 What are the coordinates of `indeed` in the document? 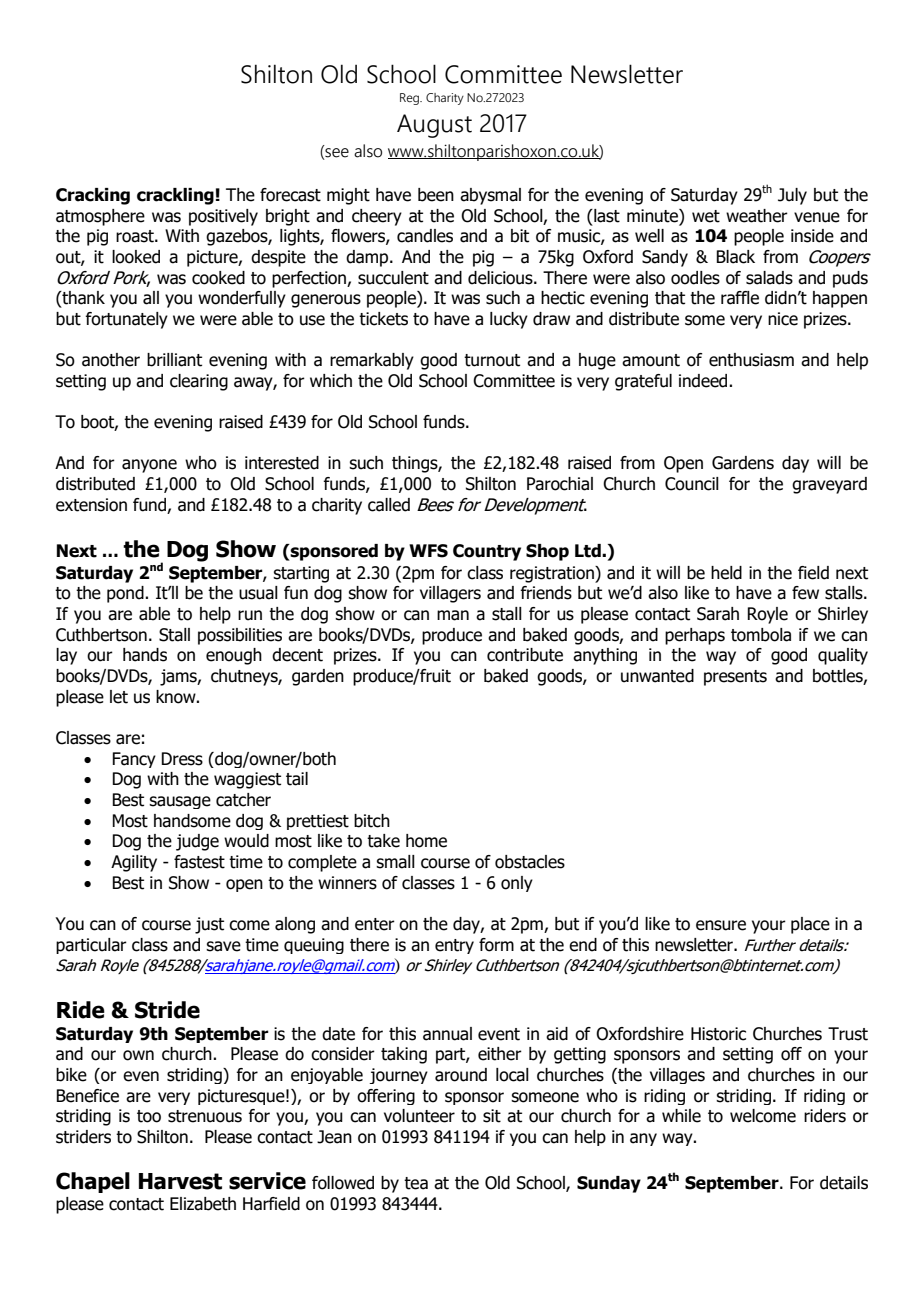 It's located at (704, 381).
